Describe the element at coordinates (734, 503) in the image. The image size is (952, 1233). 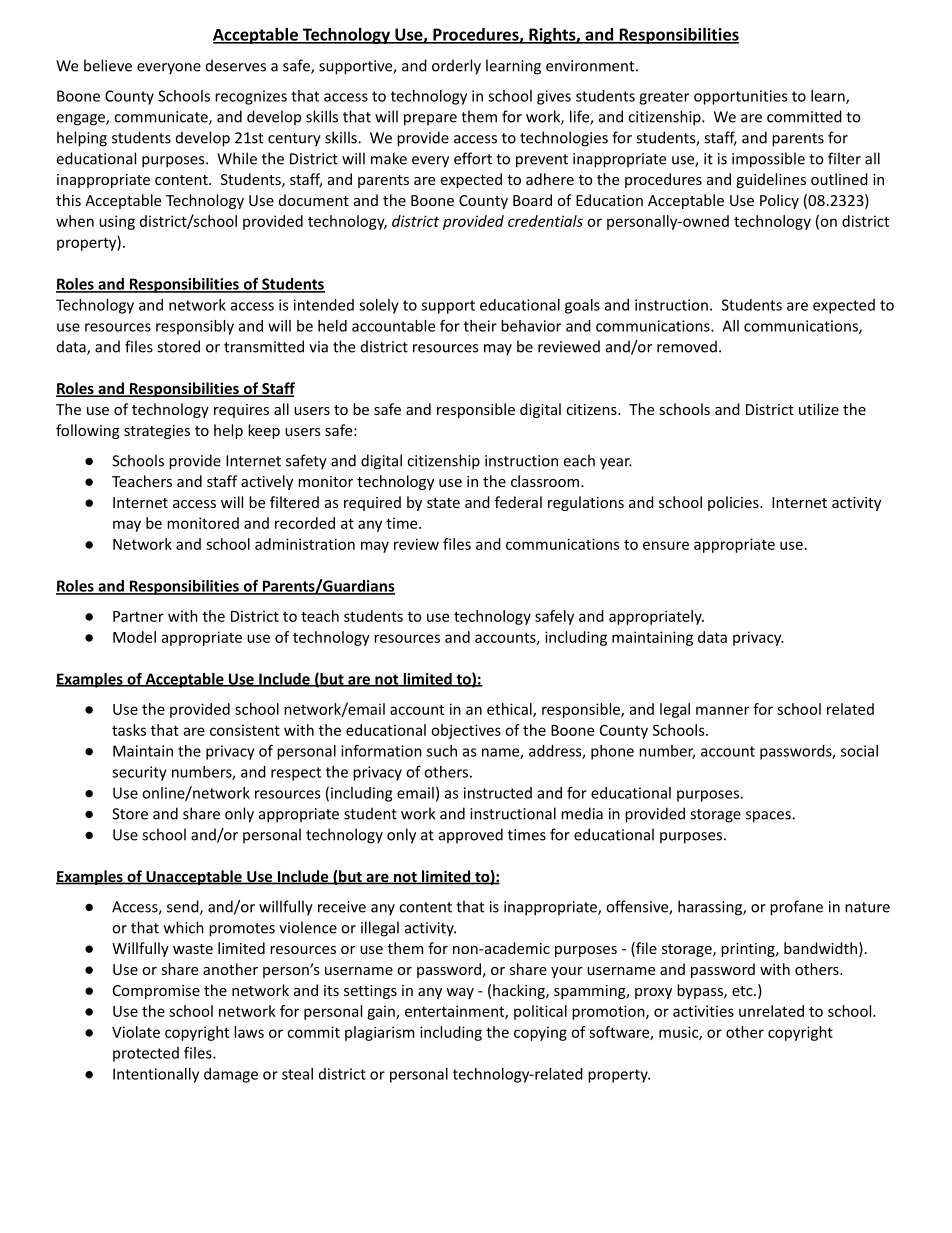
I see `policies` at that location.
